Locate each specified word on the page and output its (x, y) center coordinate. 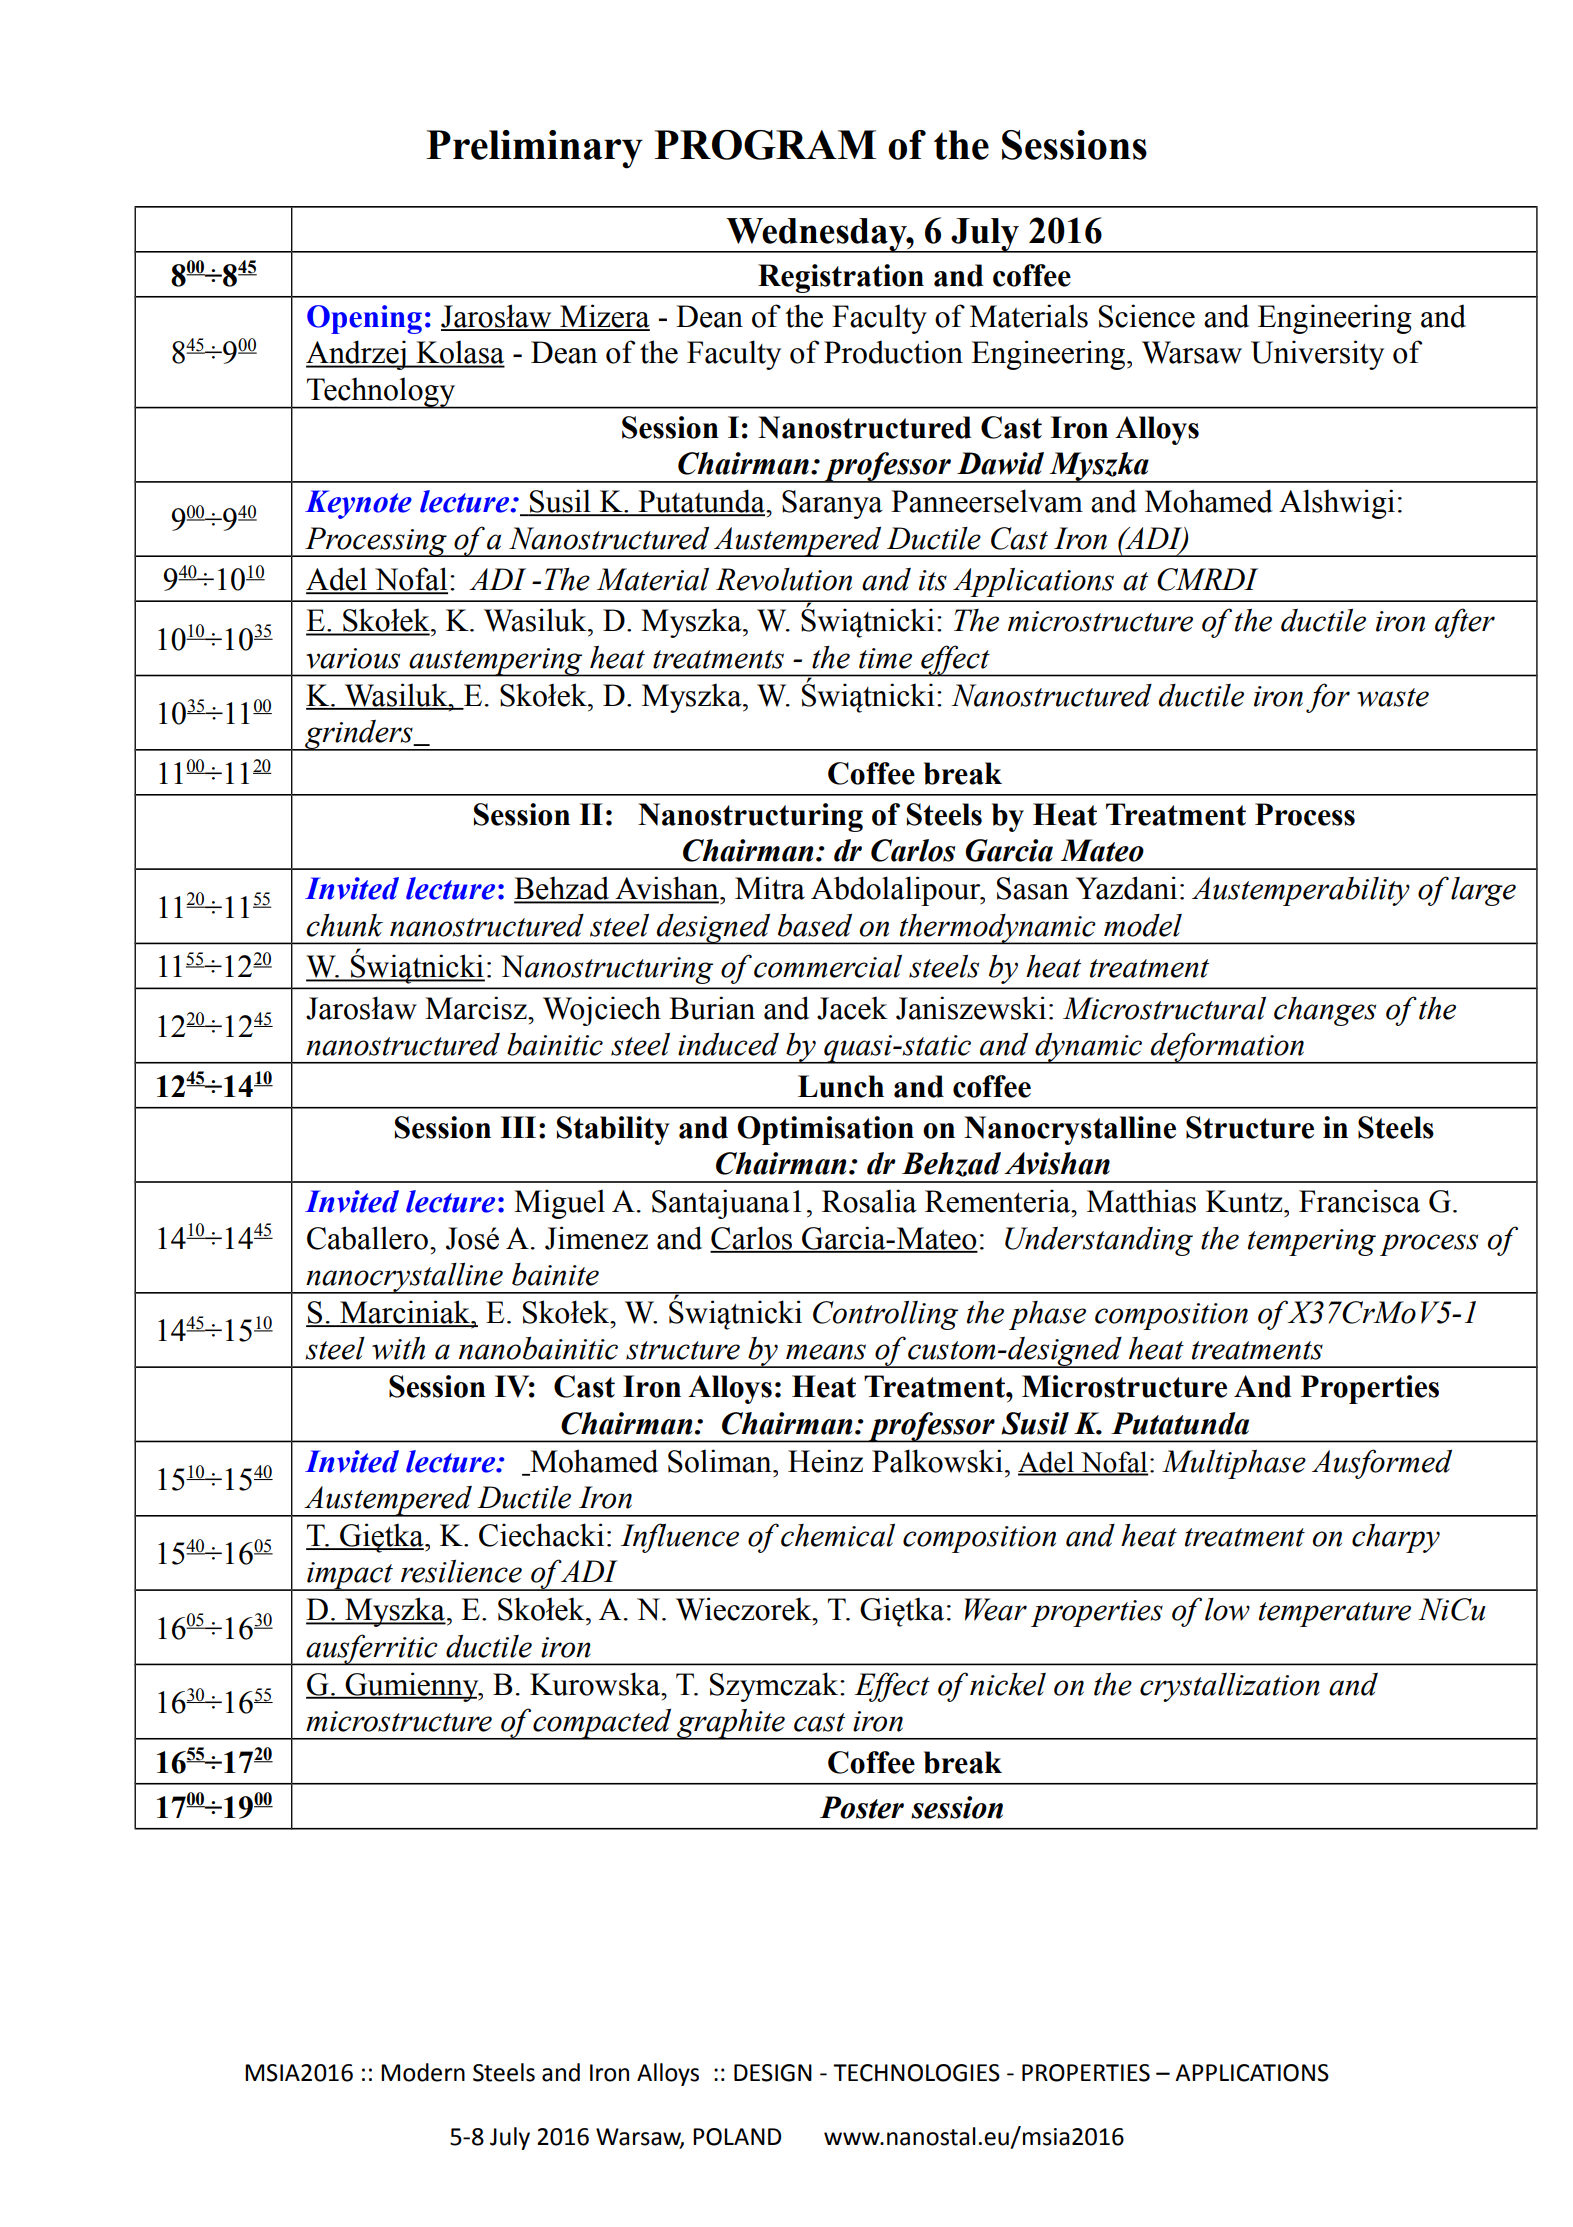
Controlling (885, 1315)
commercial (828, 966)
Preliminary (534, 149)
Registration (841, 278)
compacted (603, 1724)
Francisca (1359, 1201)
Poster (862, 1807)
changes (1325, 1011)
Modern (423, 2072)
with (398, 1348)
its (933, 580)
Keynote (358, 504)
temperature (1335, 1614)
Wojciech (602, 1011)
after (1465, 623)
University (1317, 355)
